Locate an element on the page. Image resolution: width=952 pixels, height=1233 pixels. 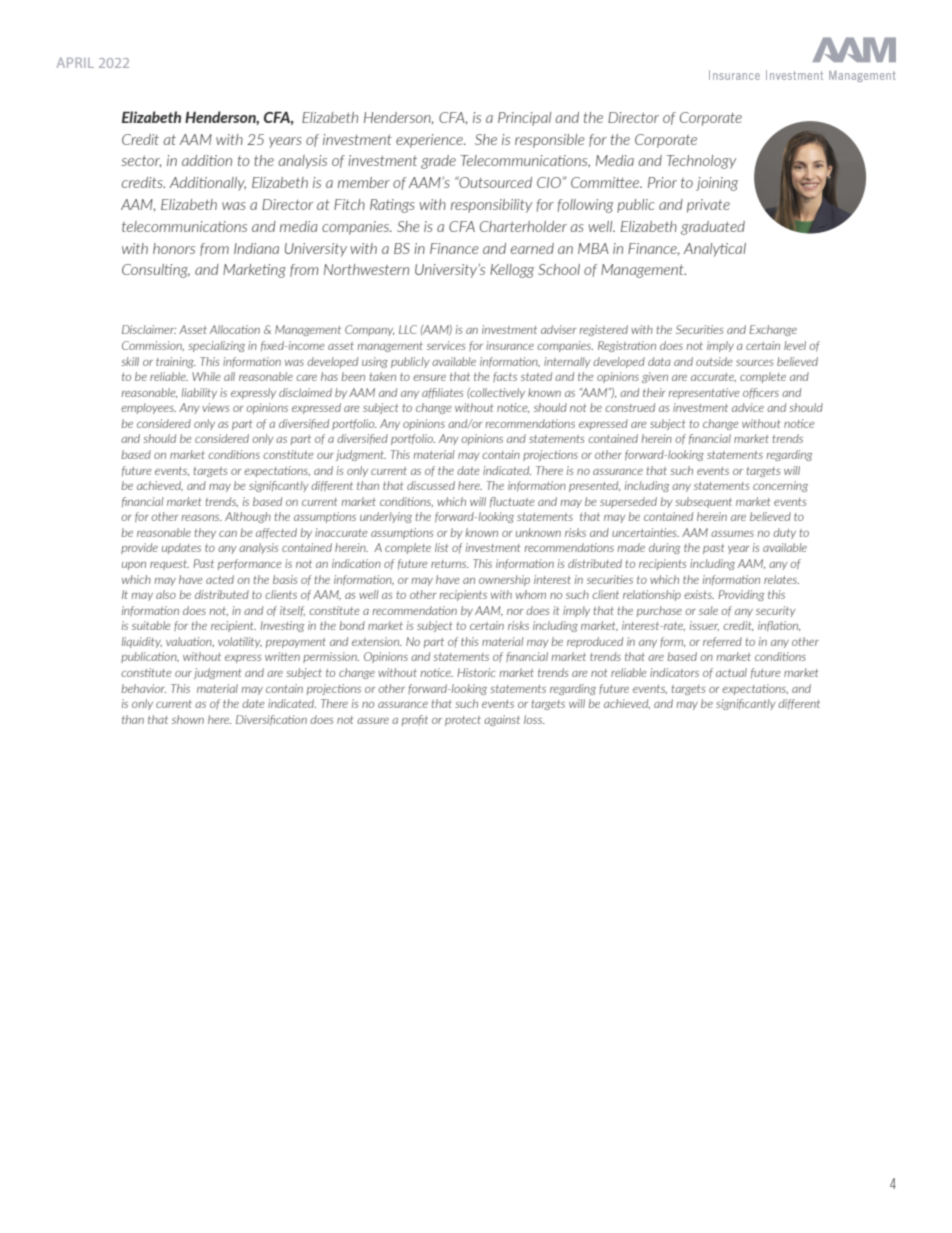
profit is located at coordinates (415, 720).
